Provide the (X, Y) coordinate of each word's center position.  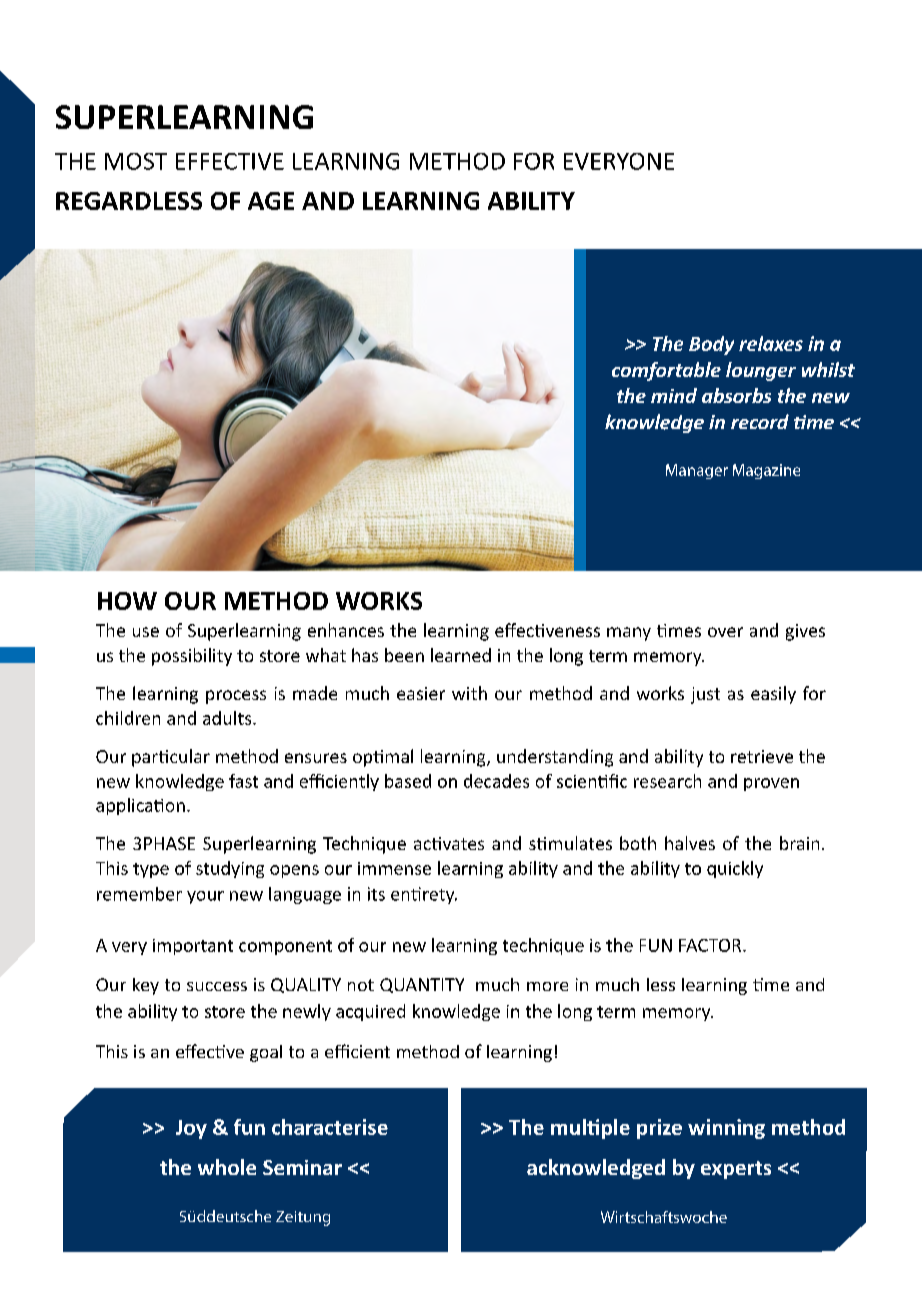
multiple (590, 1129)
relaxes (771, 343)
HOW (127, 601)
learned (461, 655)
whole (227, 1167)
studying (230, 869)
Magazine (766, 471)
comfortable (666, 371)
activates (449, 843)
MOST (136, 161)
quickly (735, 869)
